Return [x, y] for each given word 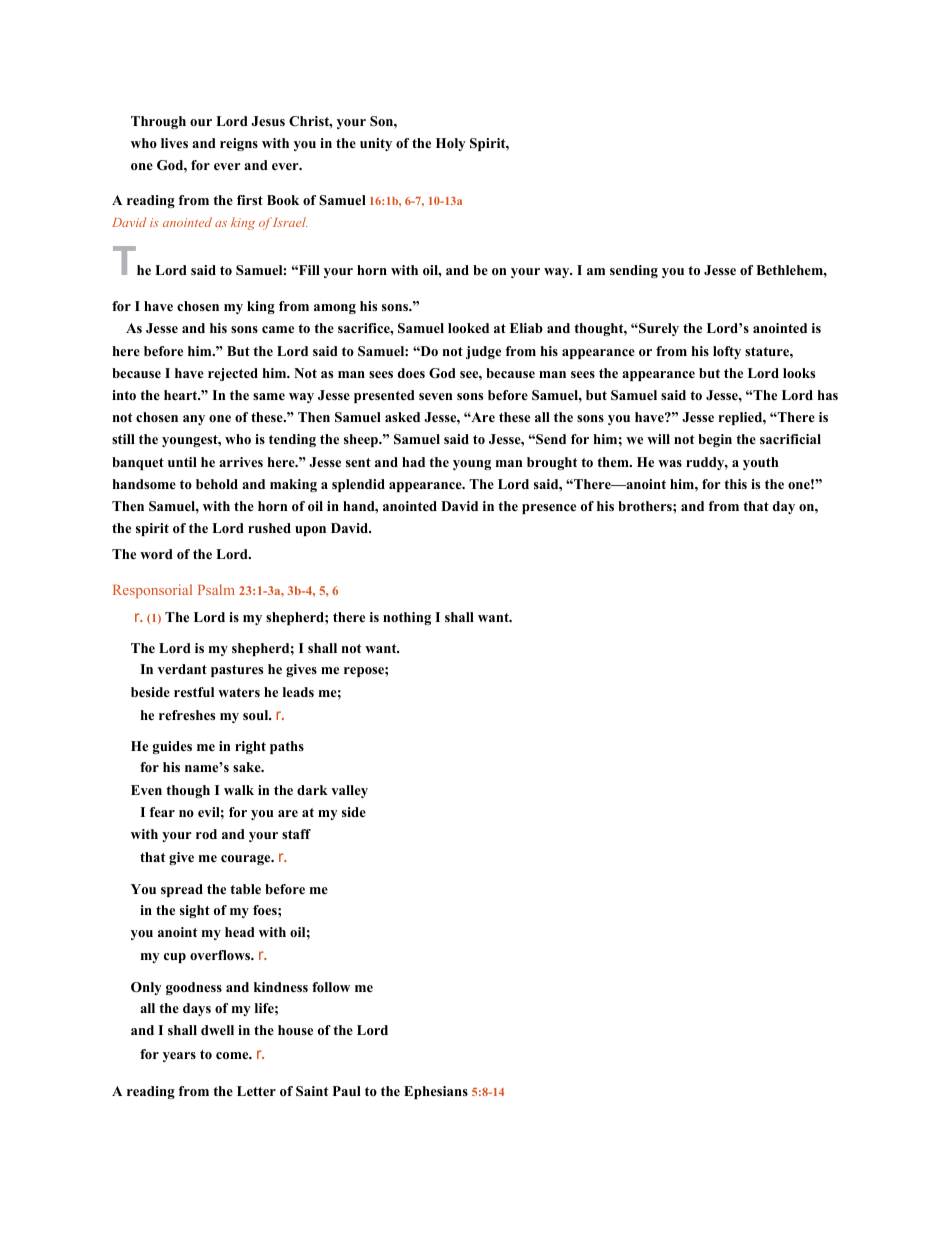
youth [760, 463]
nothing [407, 618]
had [413, 462]
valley [349, 791]
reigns [239, 144]
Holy [451, 144]
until [182, 462]
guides [172, 747]
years [179, 1057]
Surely [658, 329]
